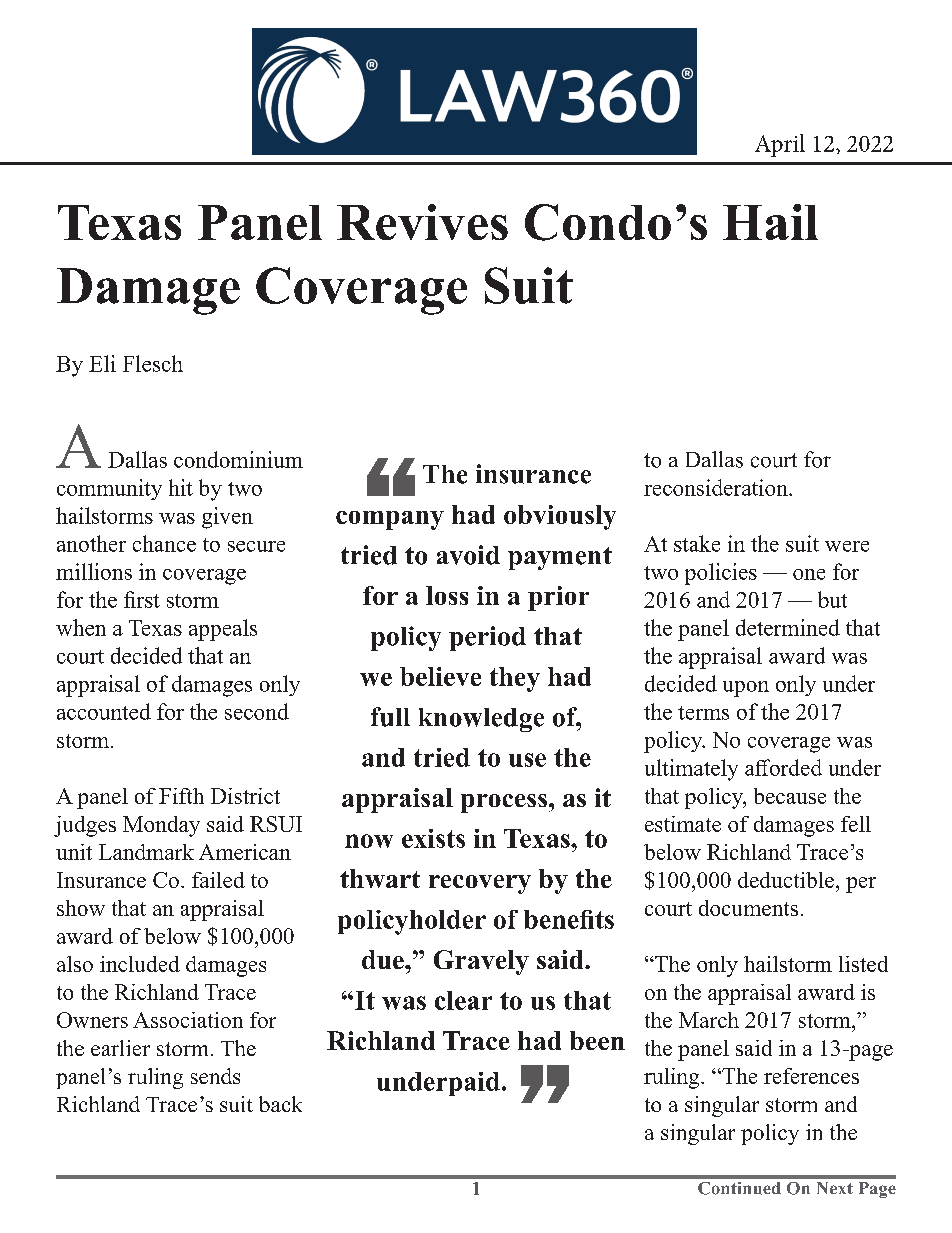  What do you see at coordinates (463, 1000) in the document?
I see `clear` at bounding box center [463, 1000].
